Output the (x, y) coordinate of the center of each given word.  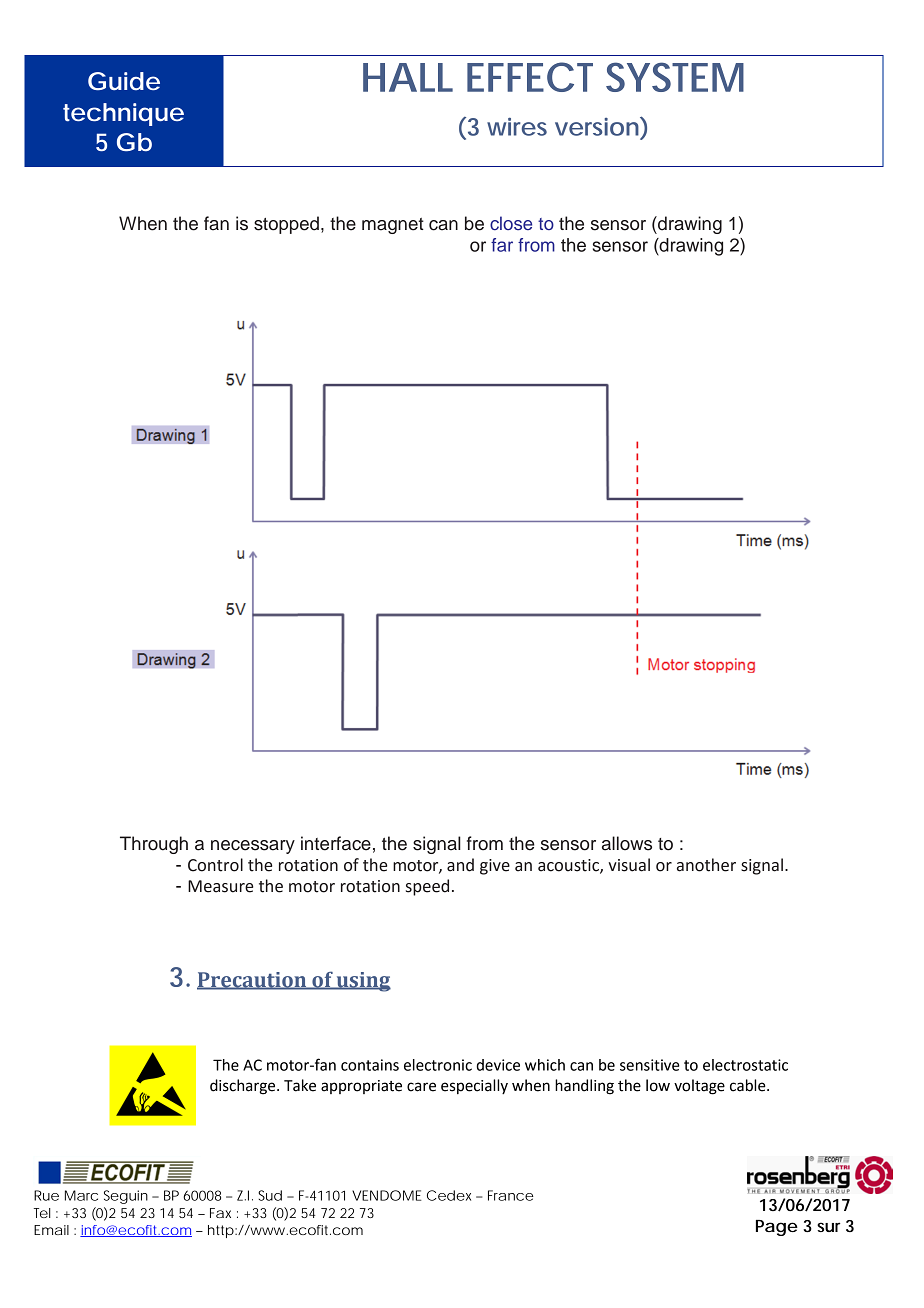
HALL (408, 77)
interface (336, 843)
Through (154, 845)
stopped (286, 225)
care (421, 1087)
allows (627, 843)
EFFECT (530, 77)
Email (51, 1230)
